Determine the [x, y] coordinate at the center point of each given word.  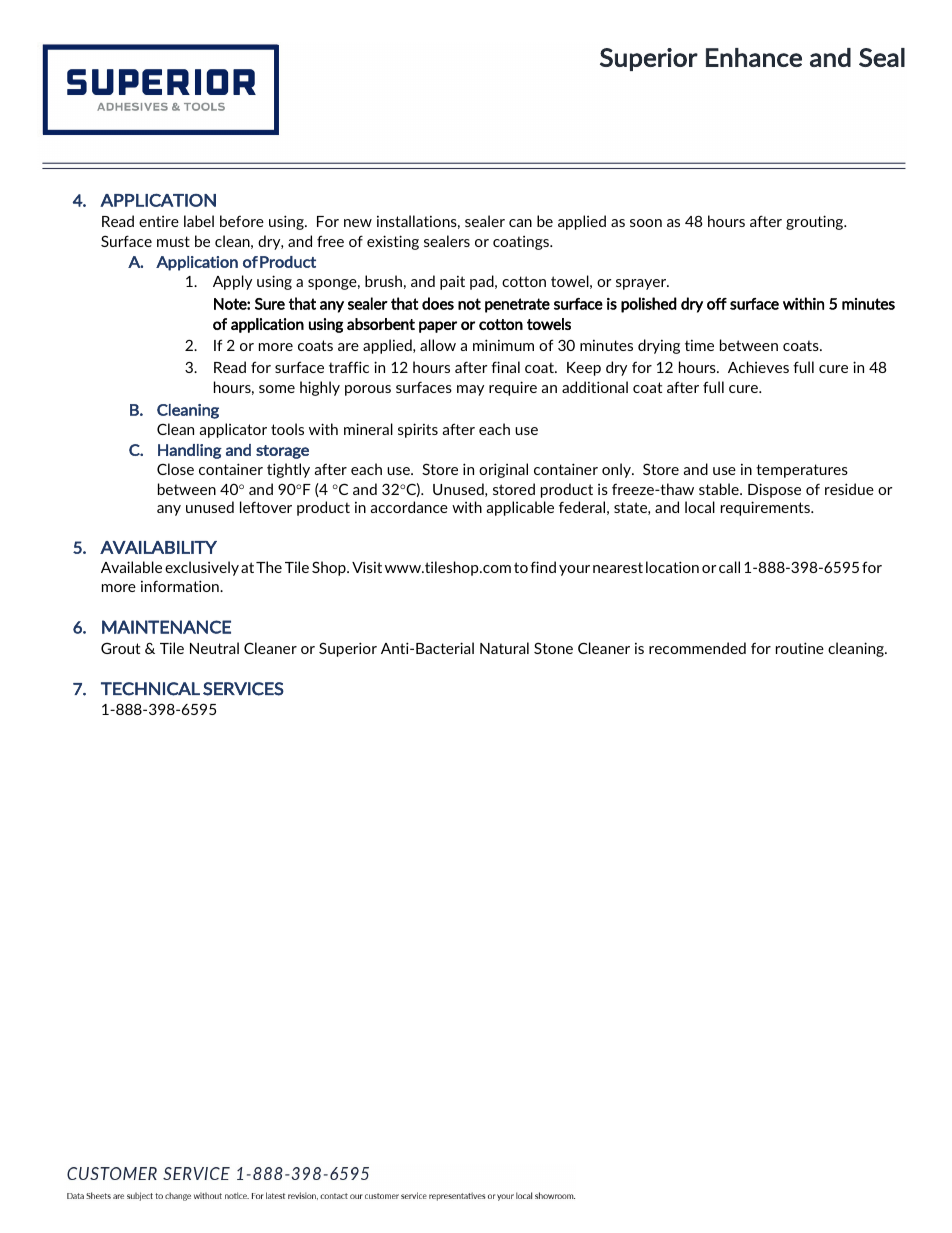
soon [646, 223]
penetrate [517, 305]
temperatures [802, 471]
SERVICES [243, 689]
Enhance [754, 57]
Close [175, 469]
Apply [232, 282]
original [503, 470]
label [199, 221]
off [717, 304]
